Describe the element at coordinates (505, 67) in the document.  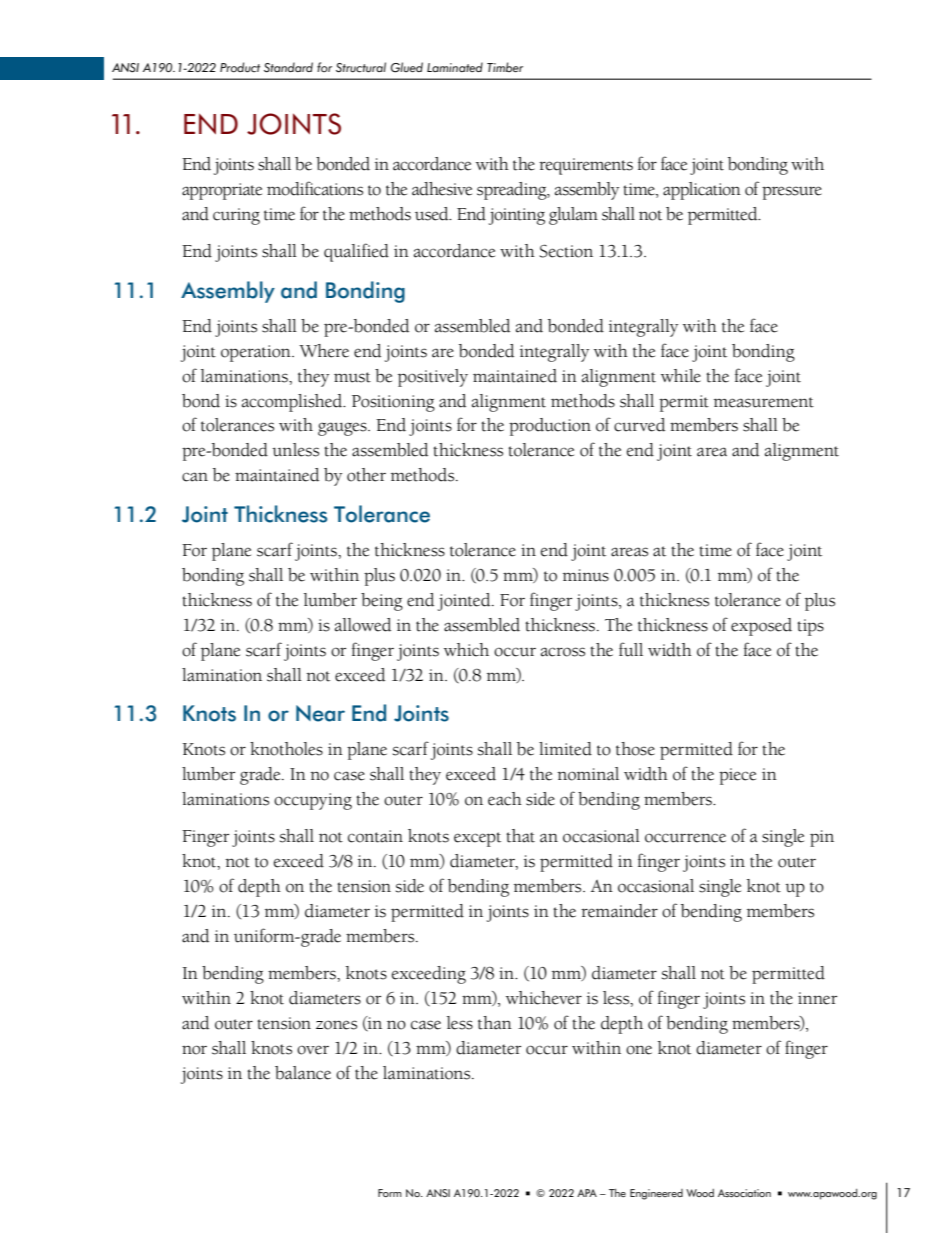
I see `Timber` at that location.
